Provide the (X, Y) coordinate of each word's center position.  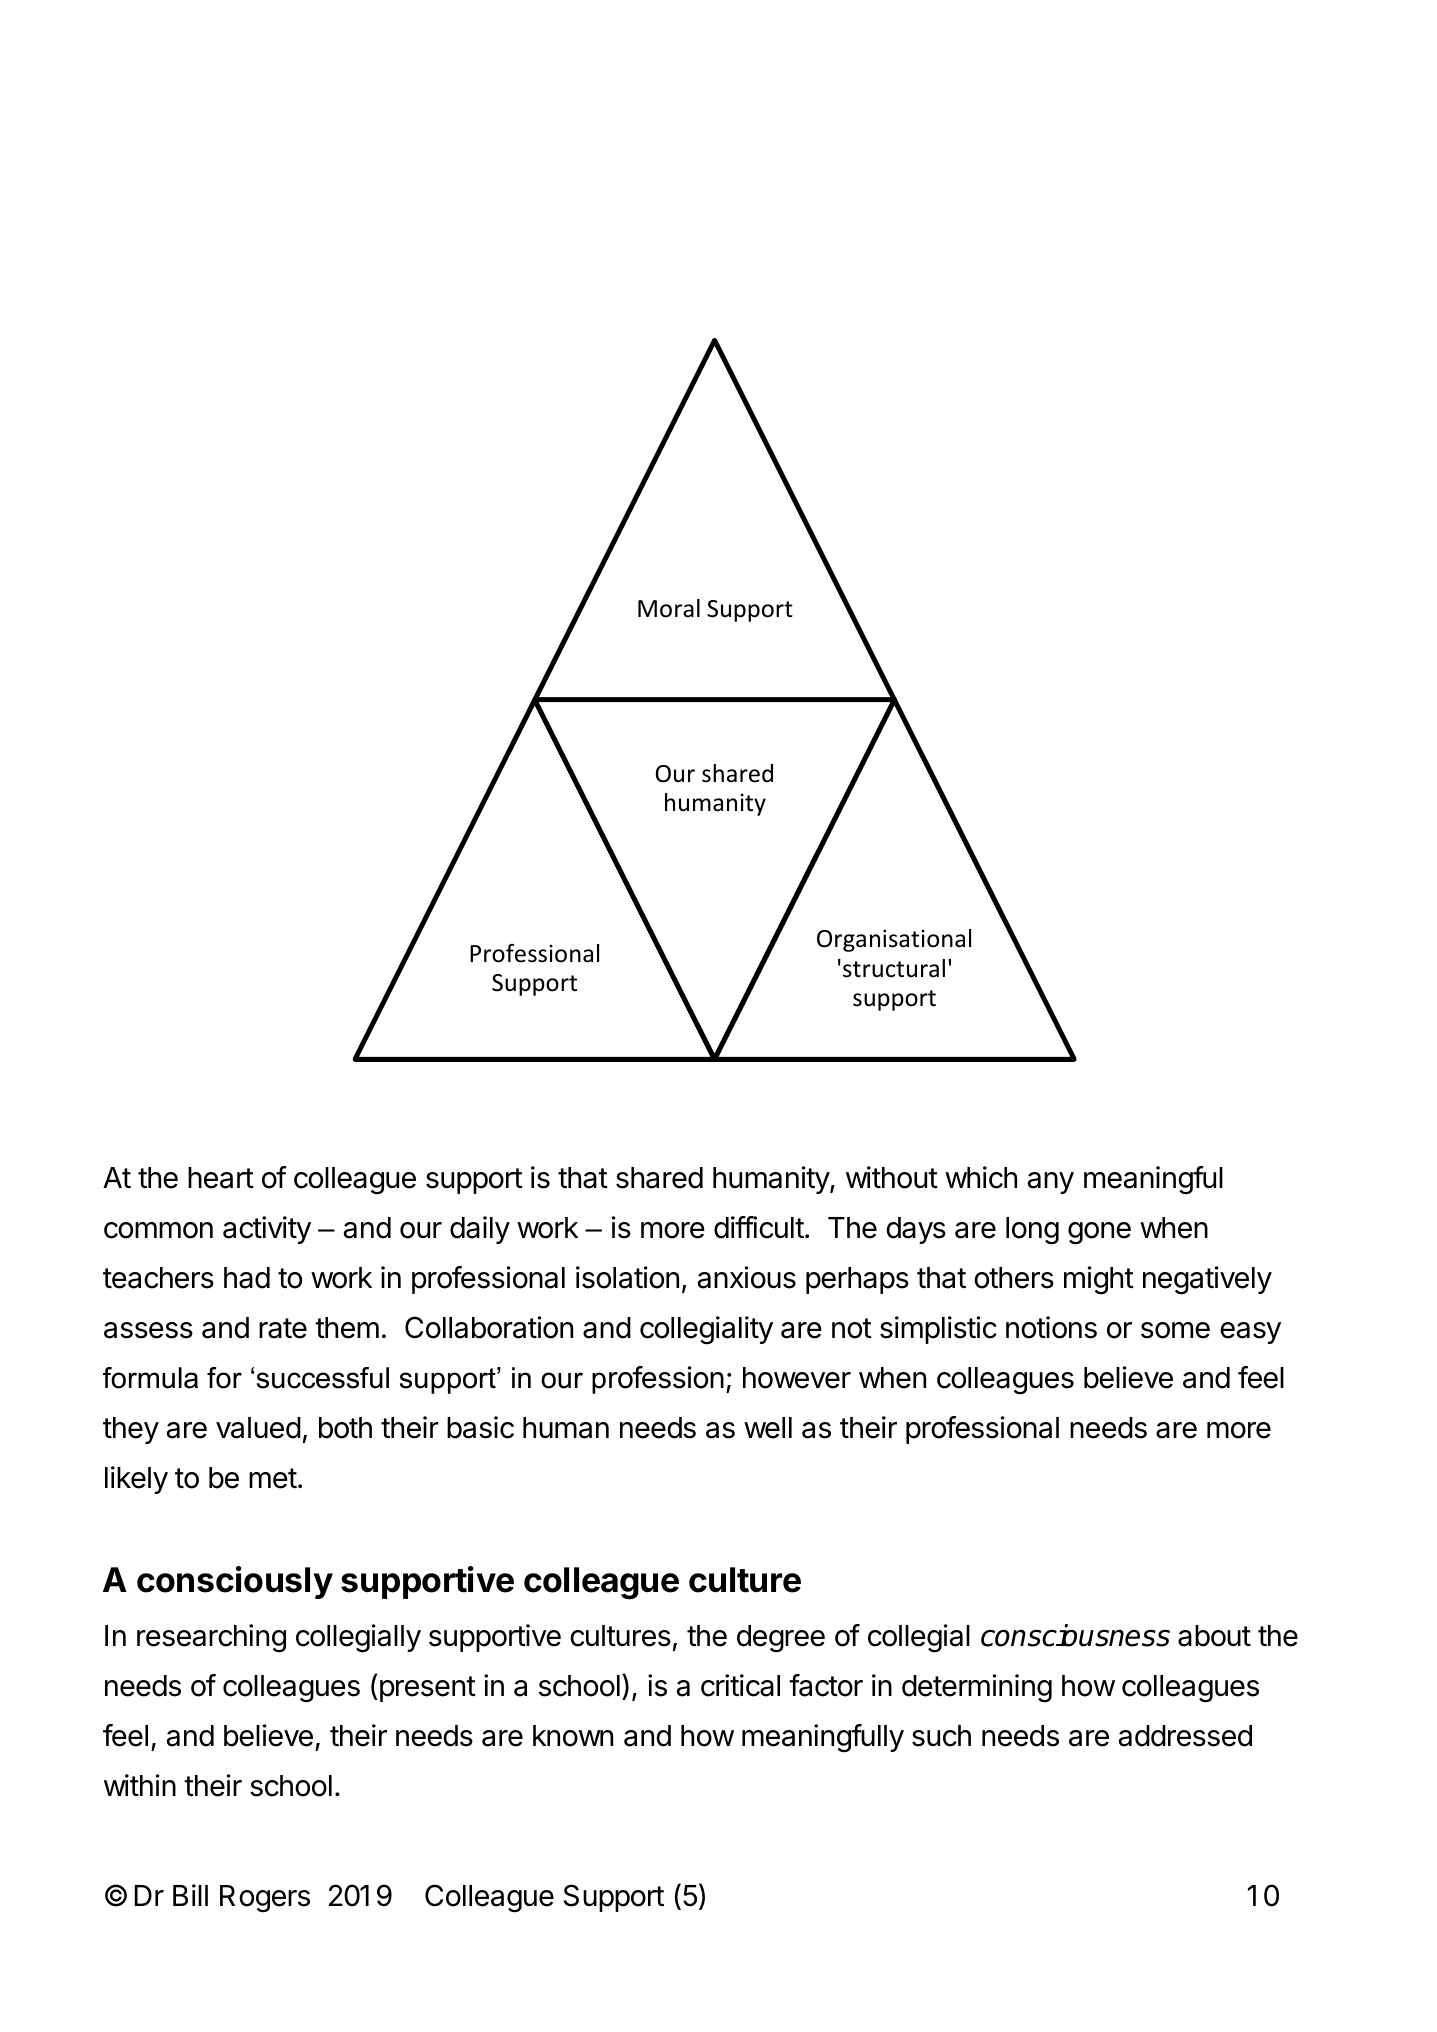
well (768, 1428)
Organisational (894, 940)
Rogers (265, 1899)
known (573, 1736)
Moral (669, 608)
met (273, 1478)
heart (221, 1178)
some (1175, 1330)
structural (894, 968)
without (892, 1177)
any (1051, 1183)
